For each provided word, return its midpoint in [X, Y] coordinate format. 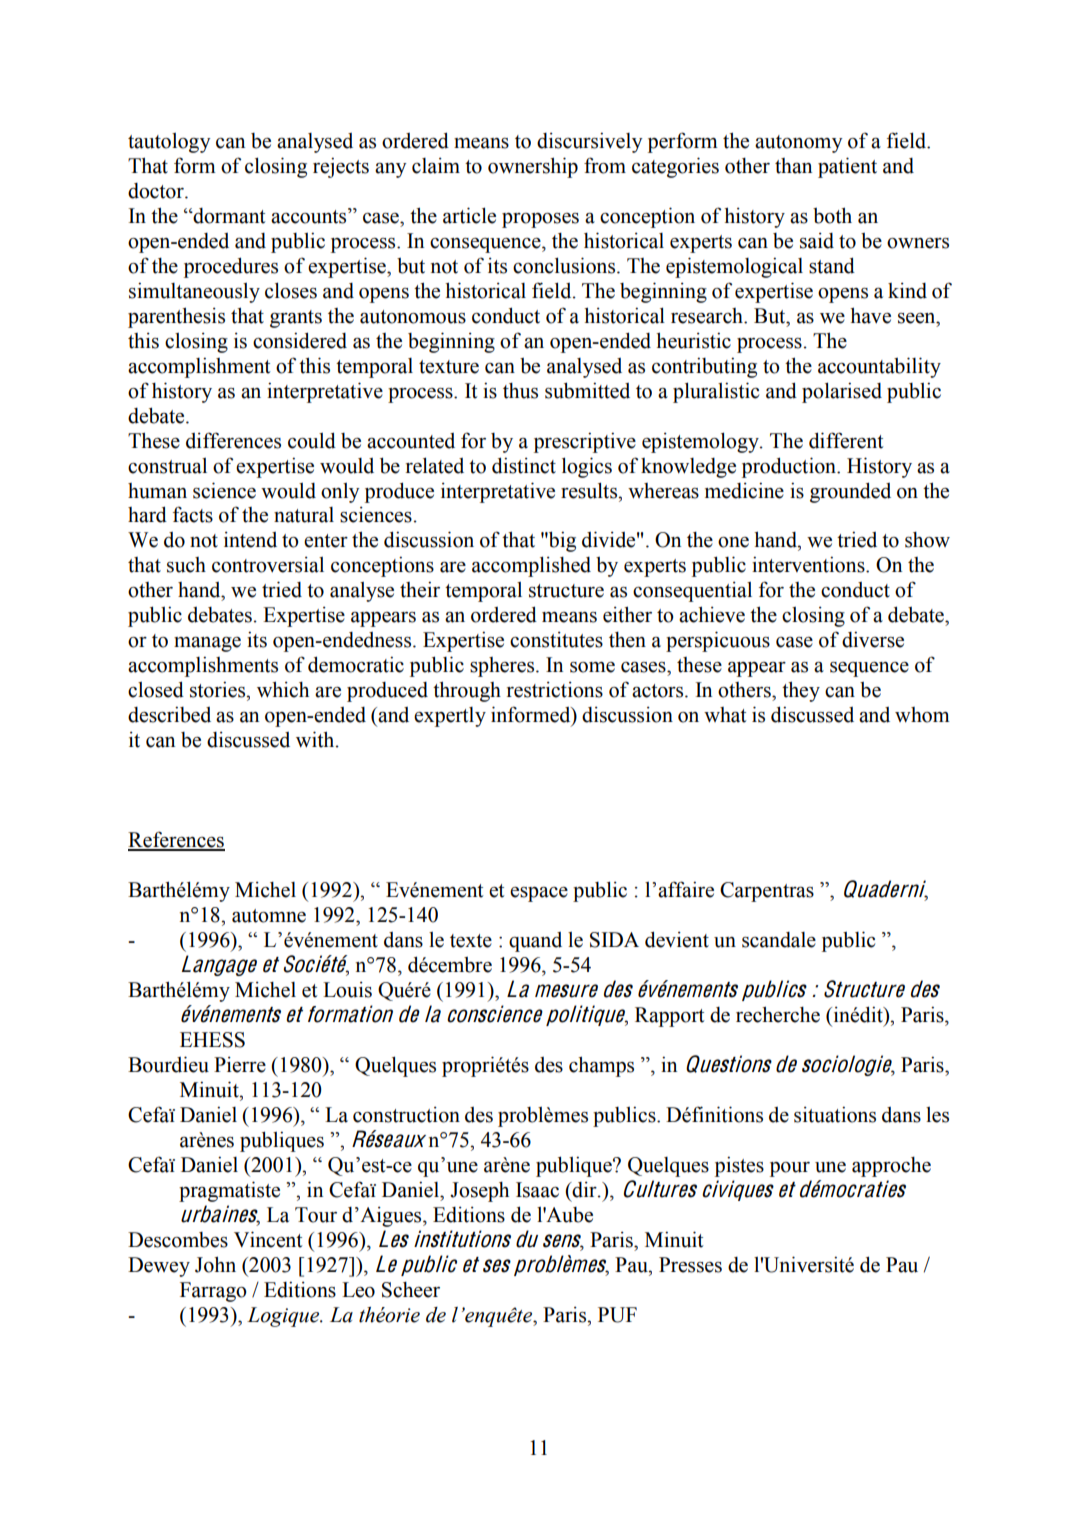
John [215, 1264]
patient [847, 167]
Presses [690, 1265]
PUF [617, 1315]
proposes [540, 220]
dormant [228, 216]
